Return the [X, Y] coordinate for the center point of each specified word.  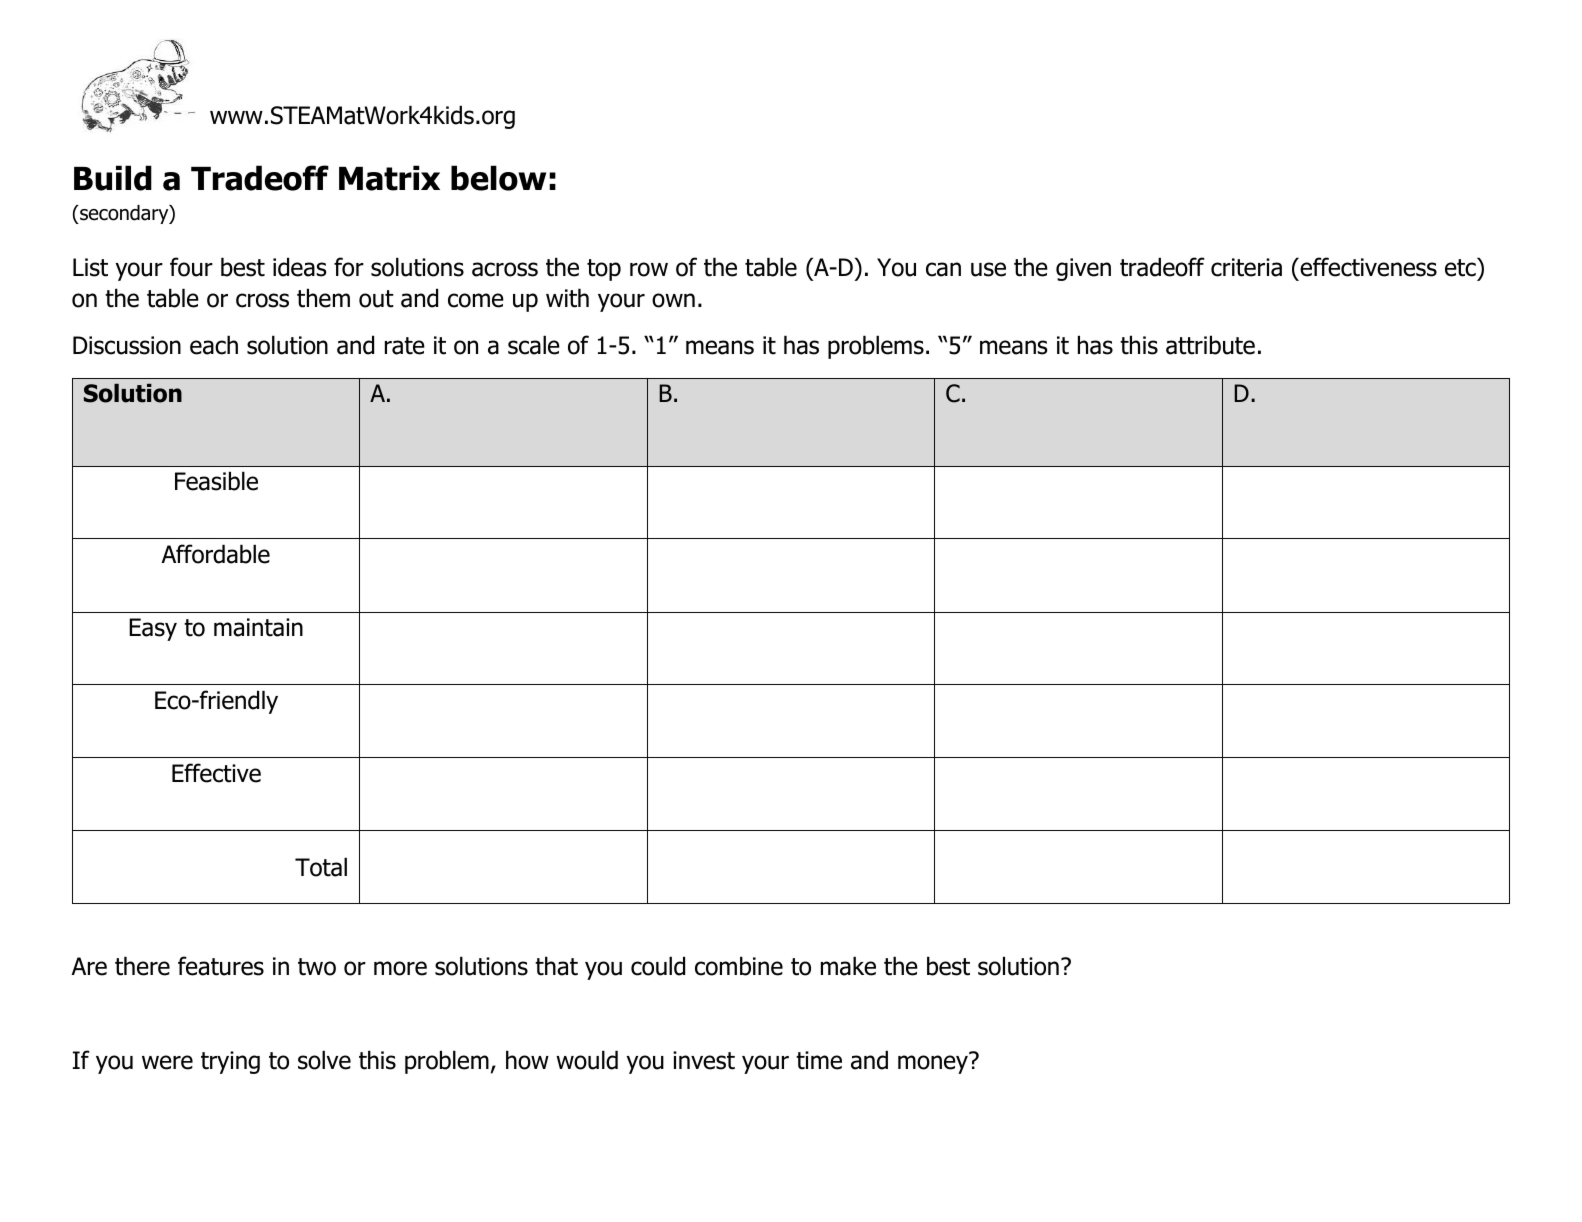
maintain [258, 627]
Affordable [215, 554]
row [649, 269]
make [848, 966]
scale [534, 345]
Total [321, 867]
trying [230, 1062]
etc [1461, 267]
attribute [1210, 345]
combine [739, 966]
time [819, 1060]
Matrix [389, 178]
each [214, 345]
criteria [1246, 267]
